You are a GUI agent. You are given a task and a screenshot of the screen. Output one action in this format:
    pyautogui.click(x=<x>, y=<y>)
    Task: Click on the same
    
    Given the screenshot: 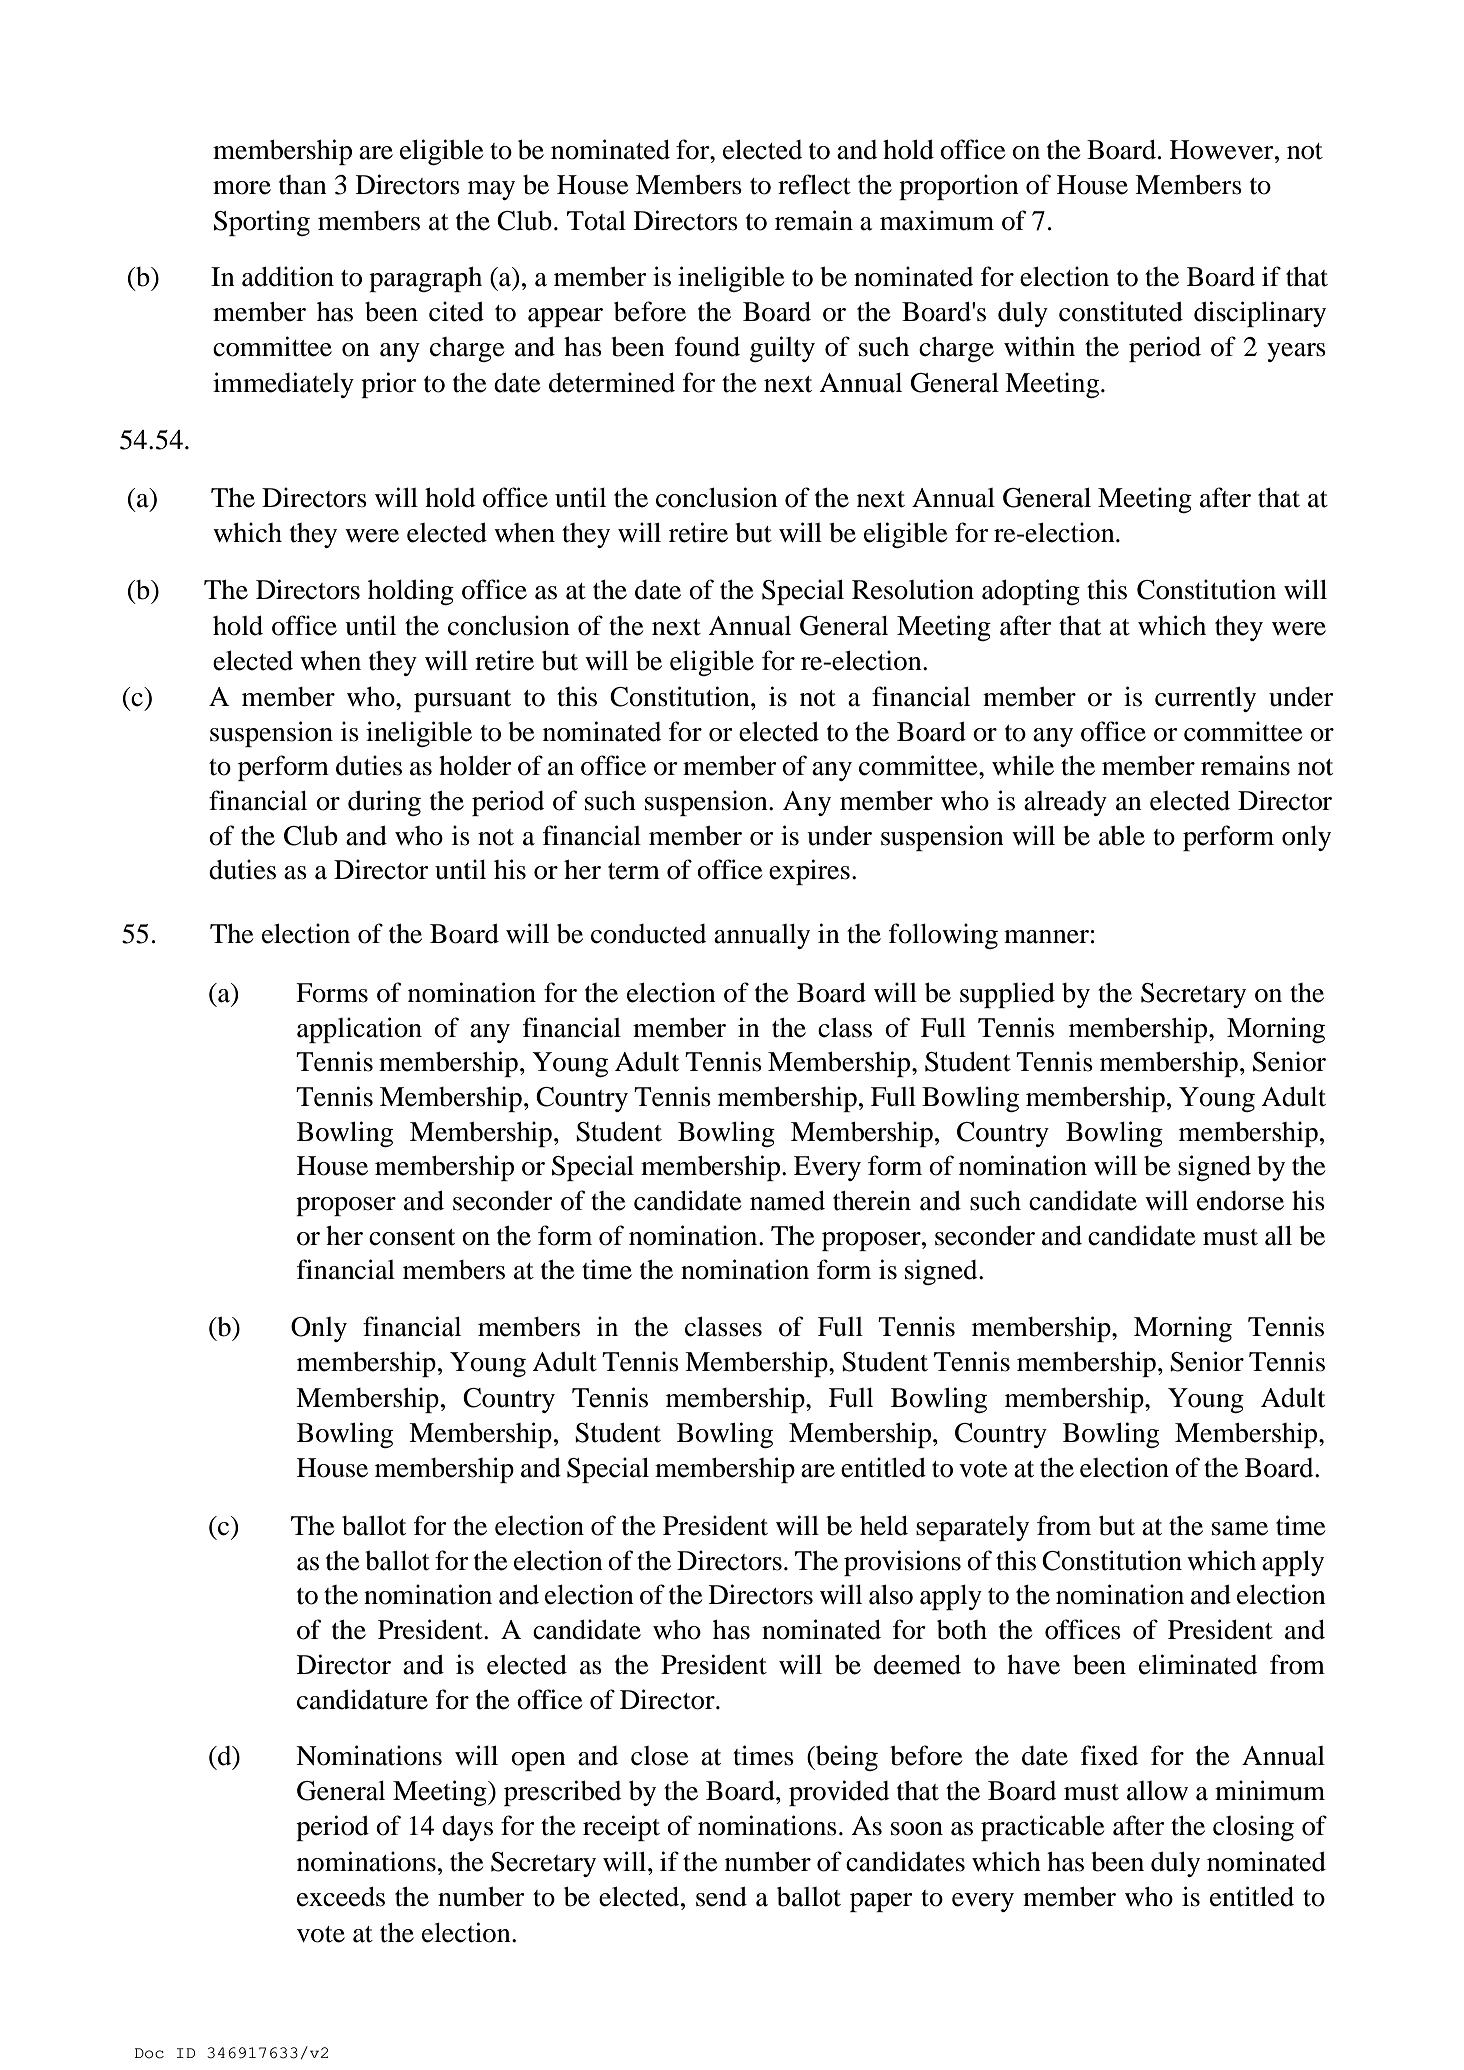 What is the action you would take?
    pyautogui.click(x=1240, y=1529)
